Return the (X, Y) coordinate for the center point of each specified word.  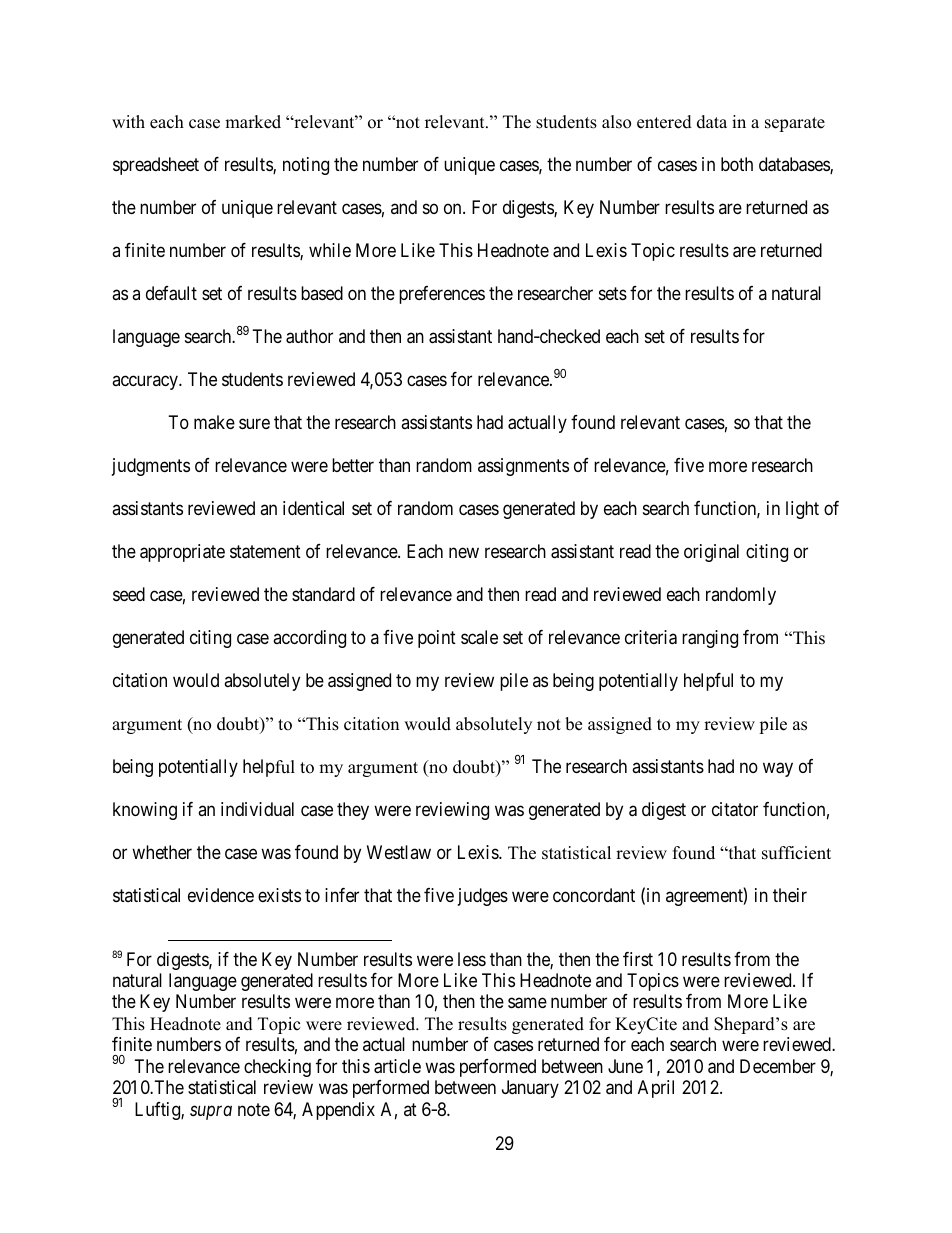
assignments (523, 467)
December (778, 1066)
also (616, 122)
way (778, 769)
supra (211, 1113)
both (737, 164)
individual (257, 809)
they (353, 811)
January (530, 1089)
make (214, 422)
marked (253, 122)
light (802, 510)
